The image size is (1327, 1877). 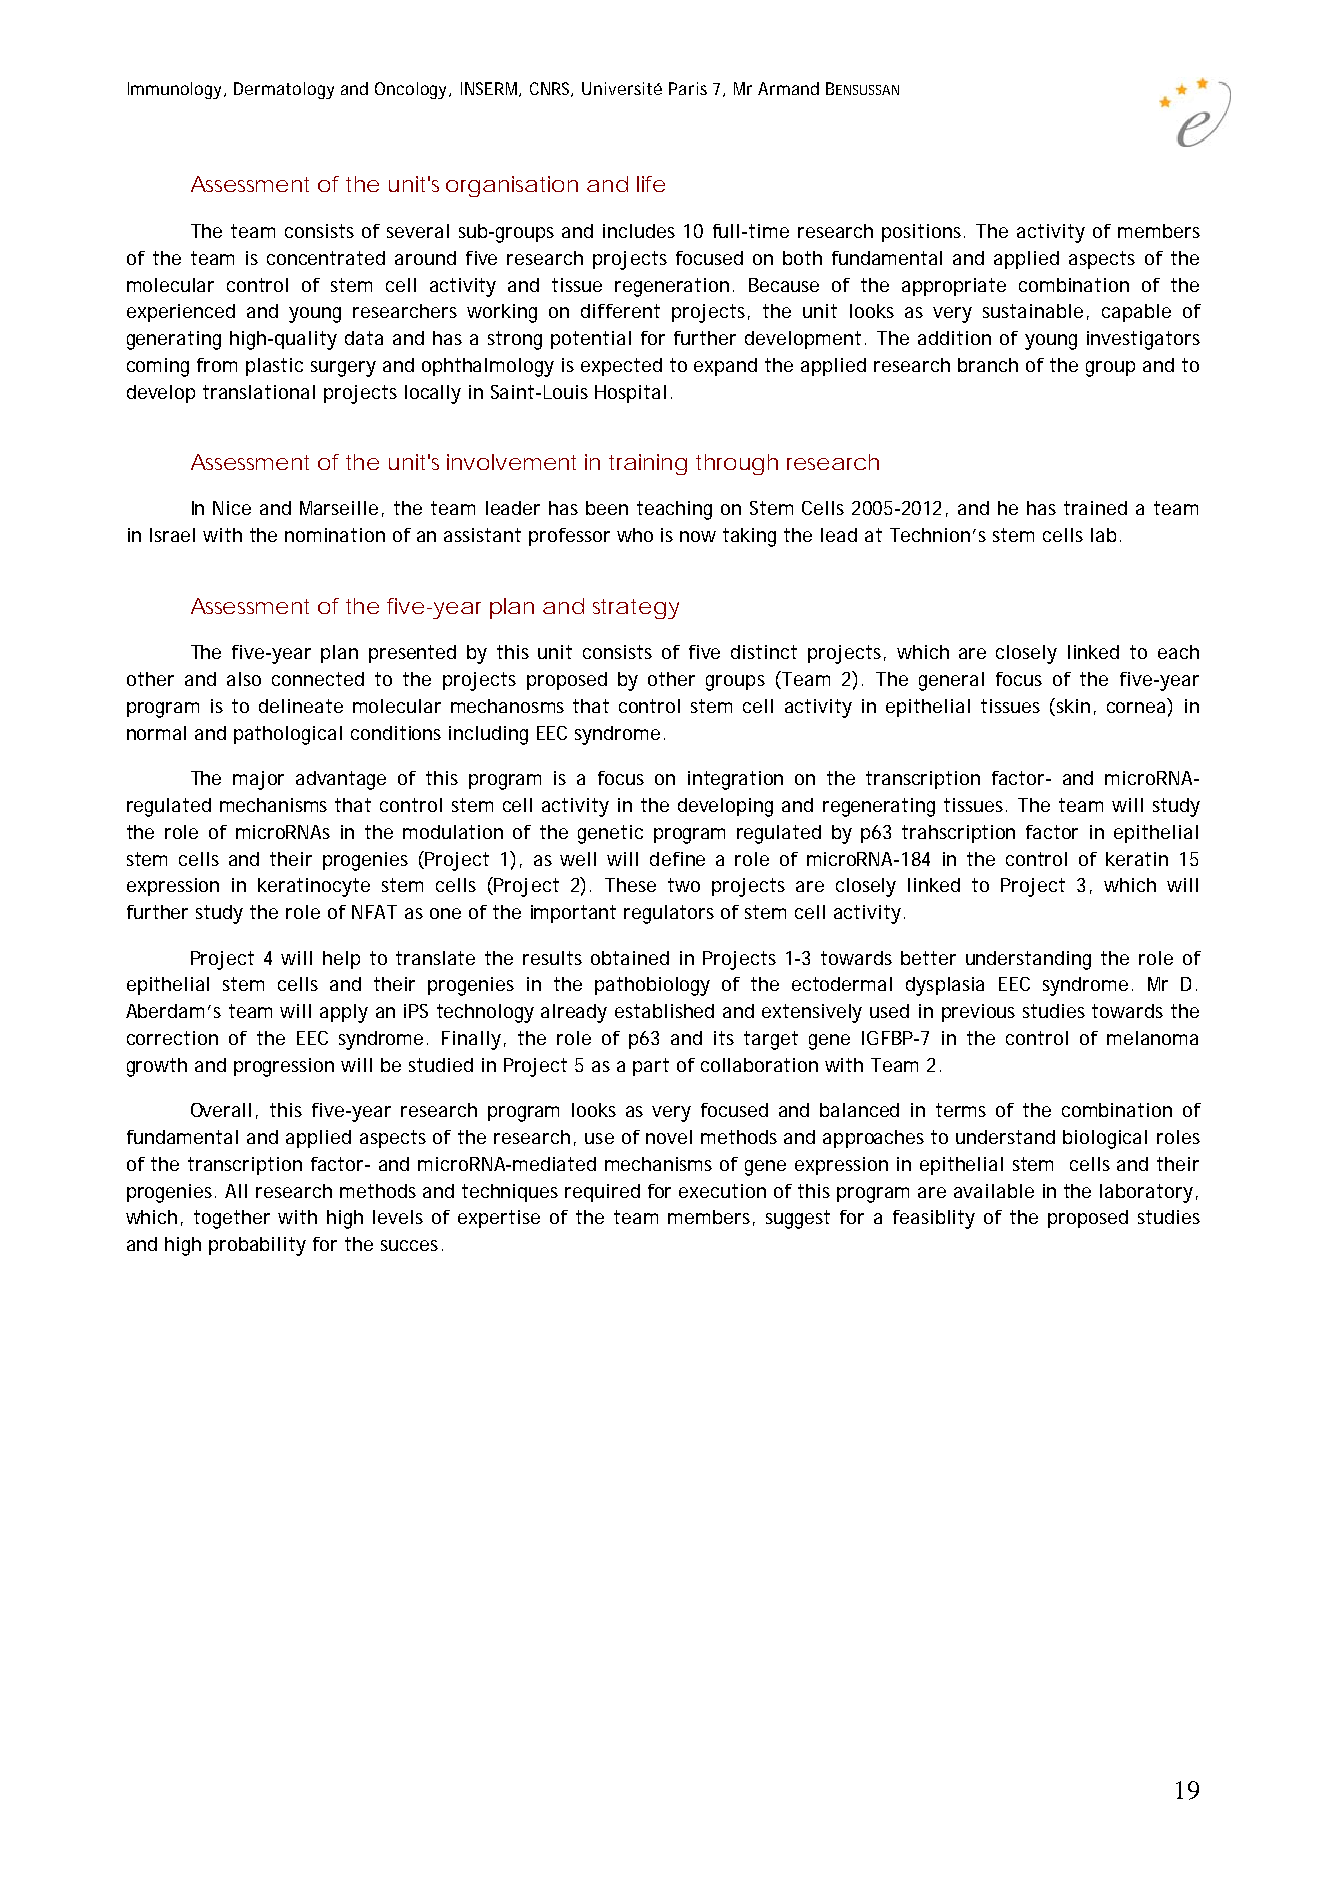 What do you see at coordinates (258, 780) in the image?
I see `major` at bounding box center [258, 780].
